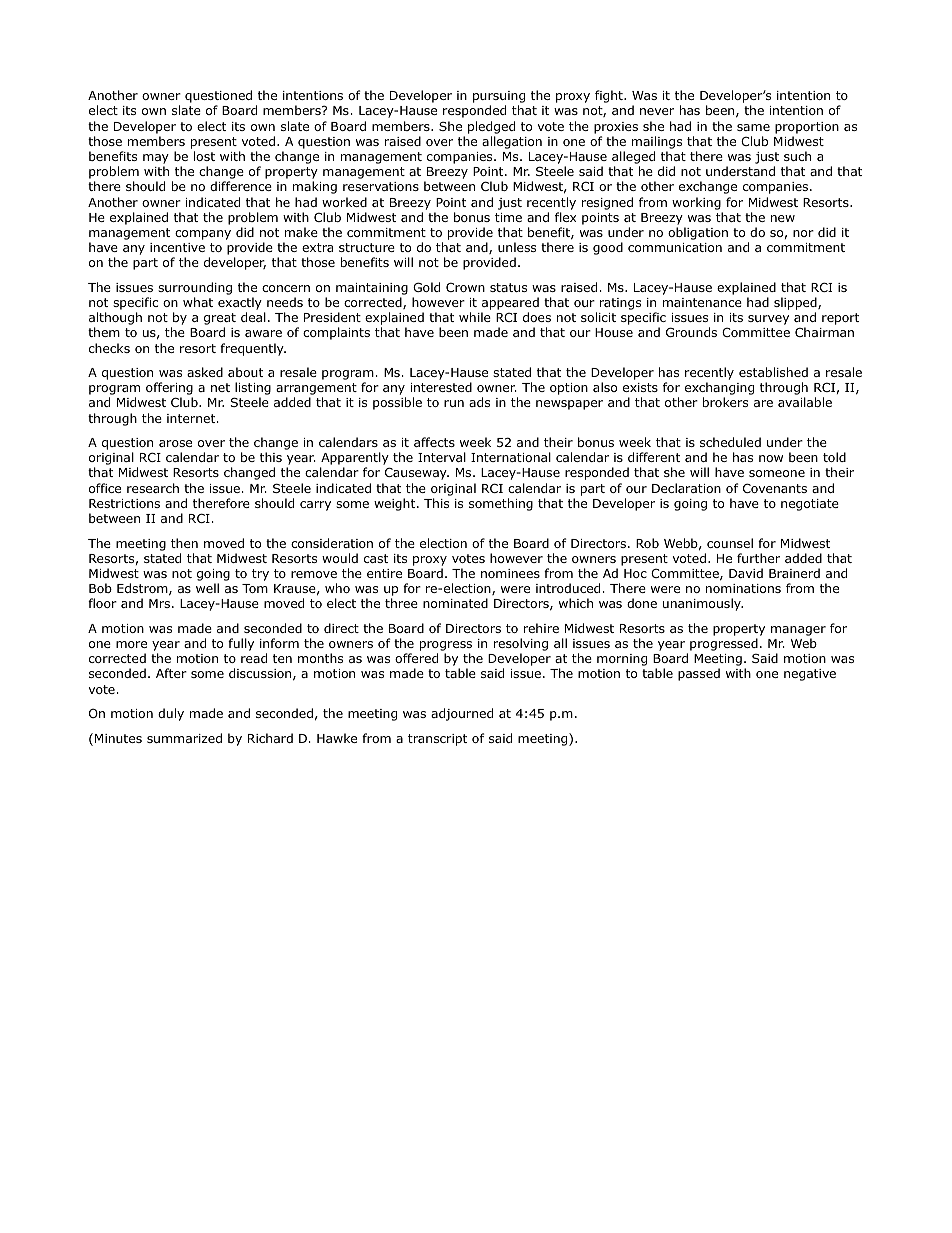  What do you see at coordinates (699, 674) in the document?
I see `passed` at bounding box center [699, 674].
